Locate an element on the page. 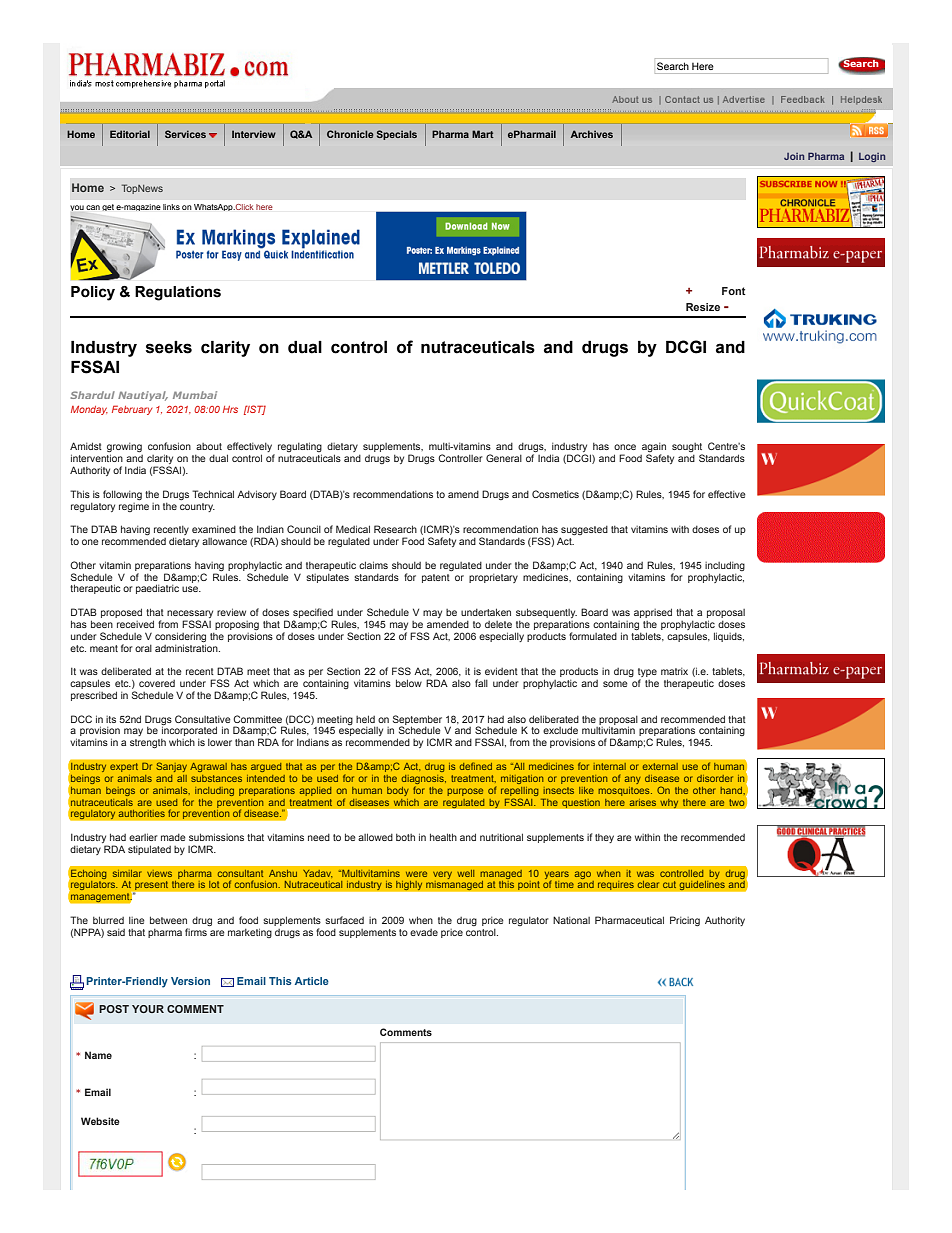  Website is located at coordinates (100, 1121).
